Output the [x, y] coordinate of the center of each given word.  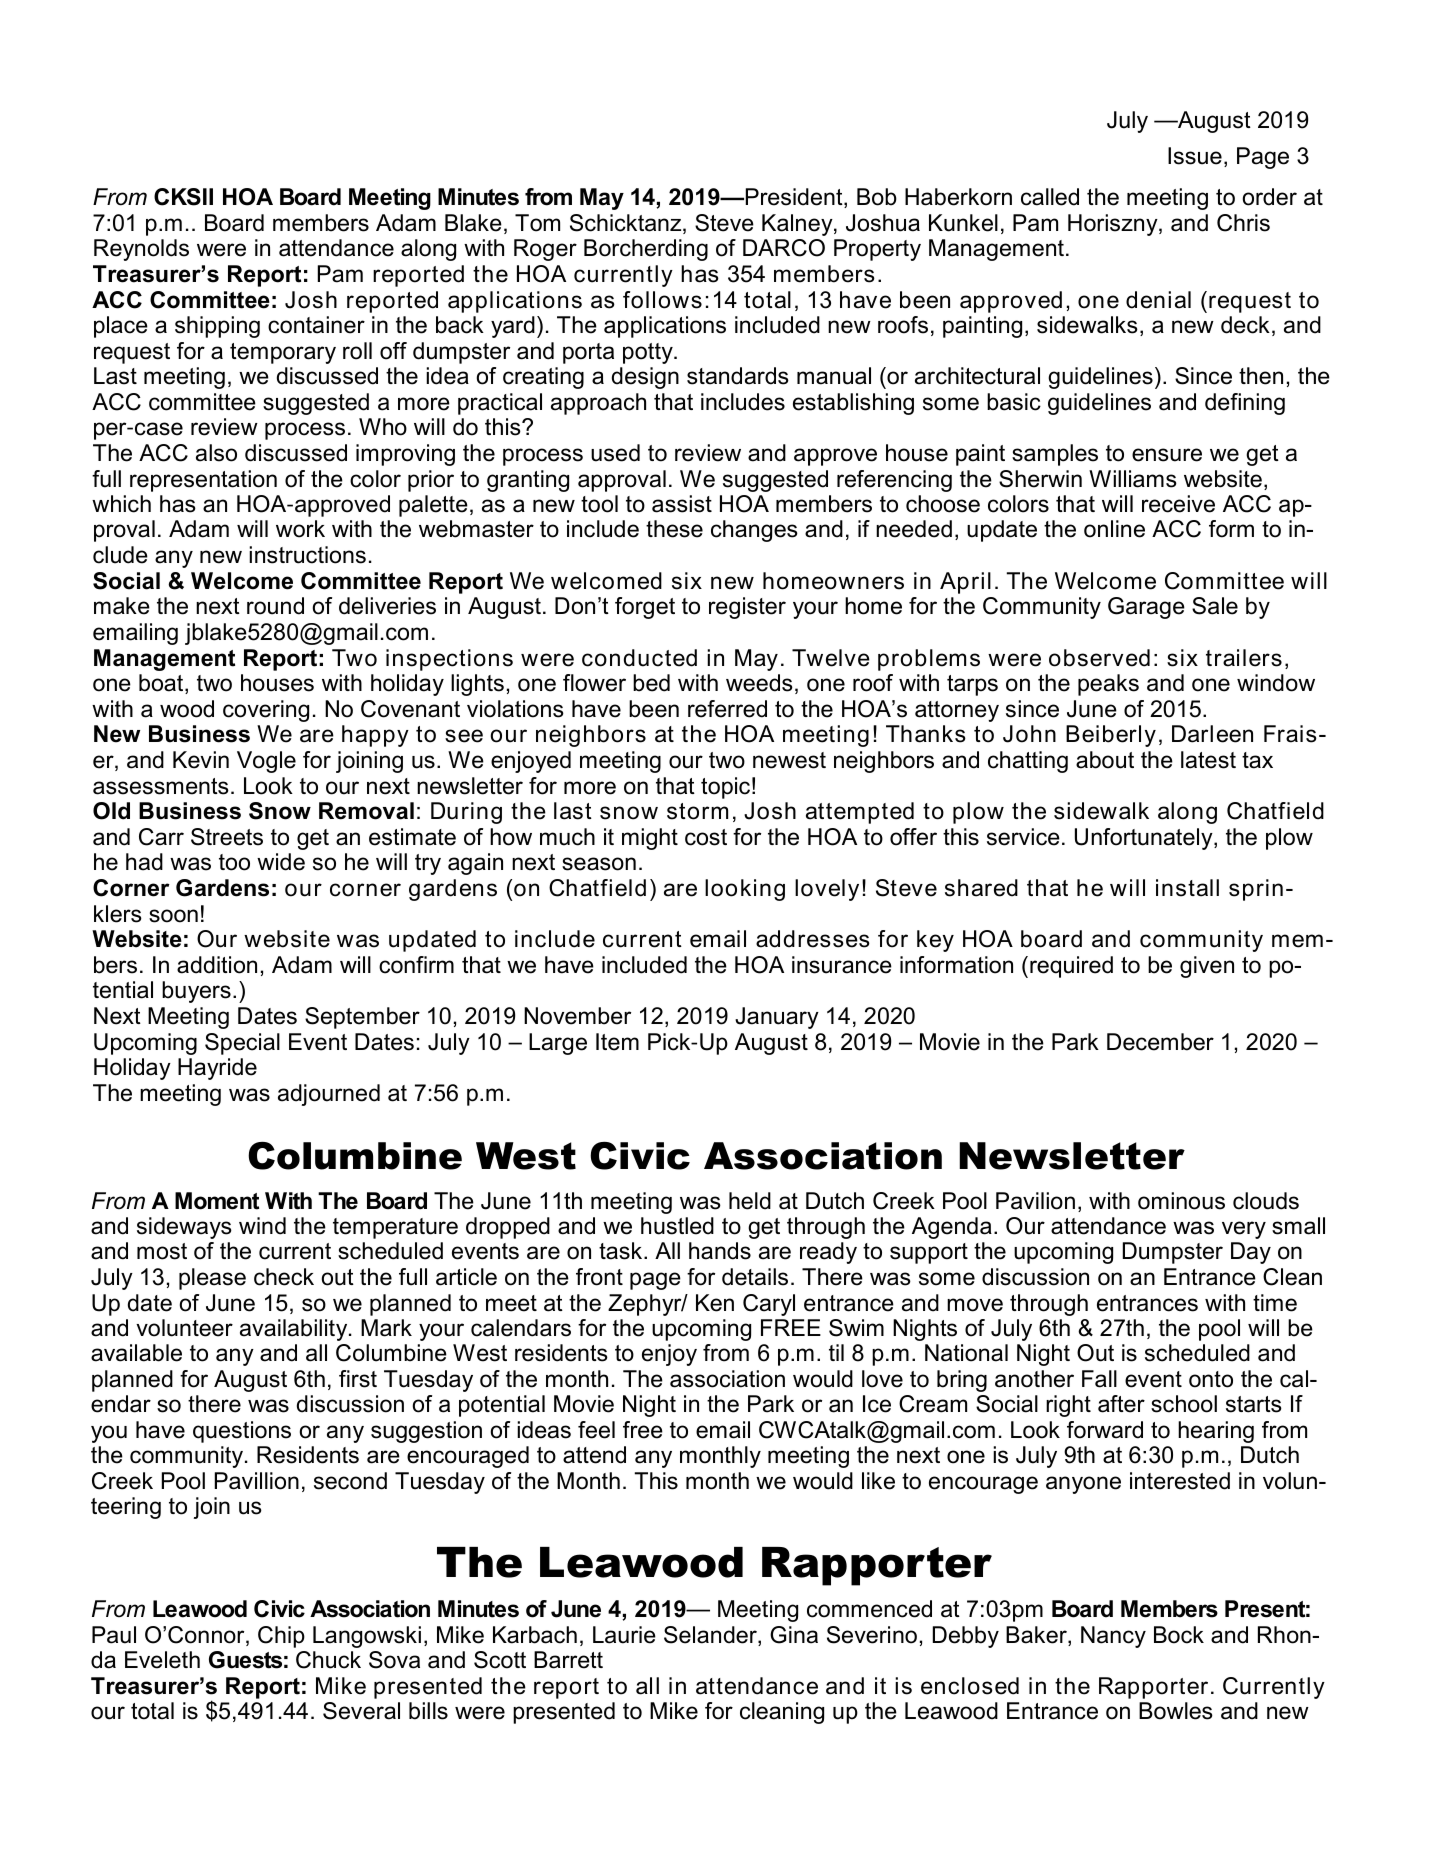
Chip [281, 1637]
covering [266, 711]
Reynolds [141, 250]
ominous [1181, 1201]
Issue [1195, 156]
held [750, 1201]
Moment [217, 1201]
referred [727, 709]
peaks [1108, 685]
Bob [877, 197]
